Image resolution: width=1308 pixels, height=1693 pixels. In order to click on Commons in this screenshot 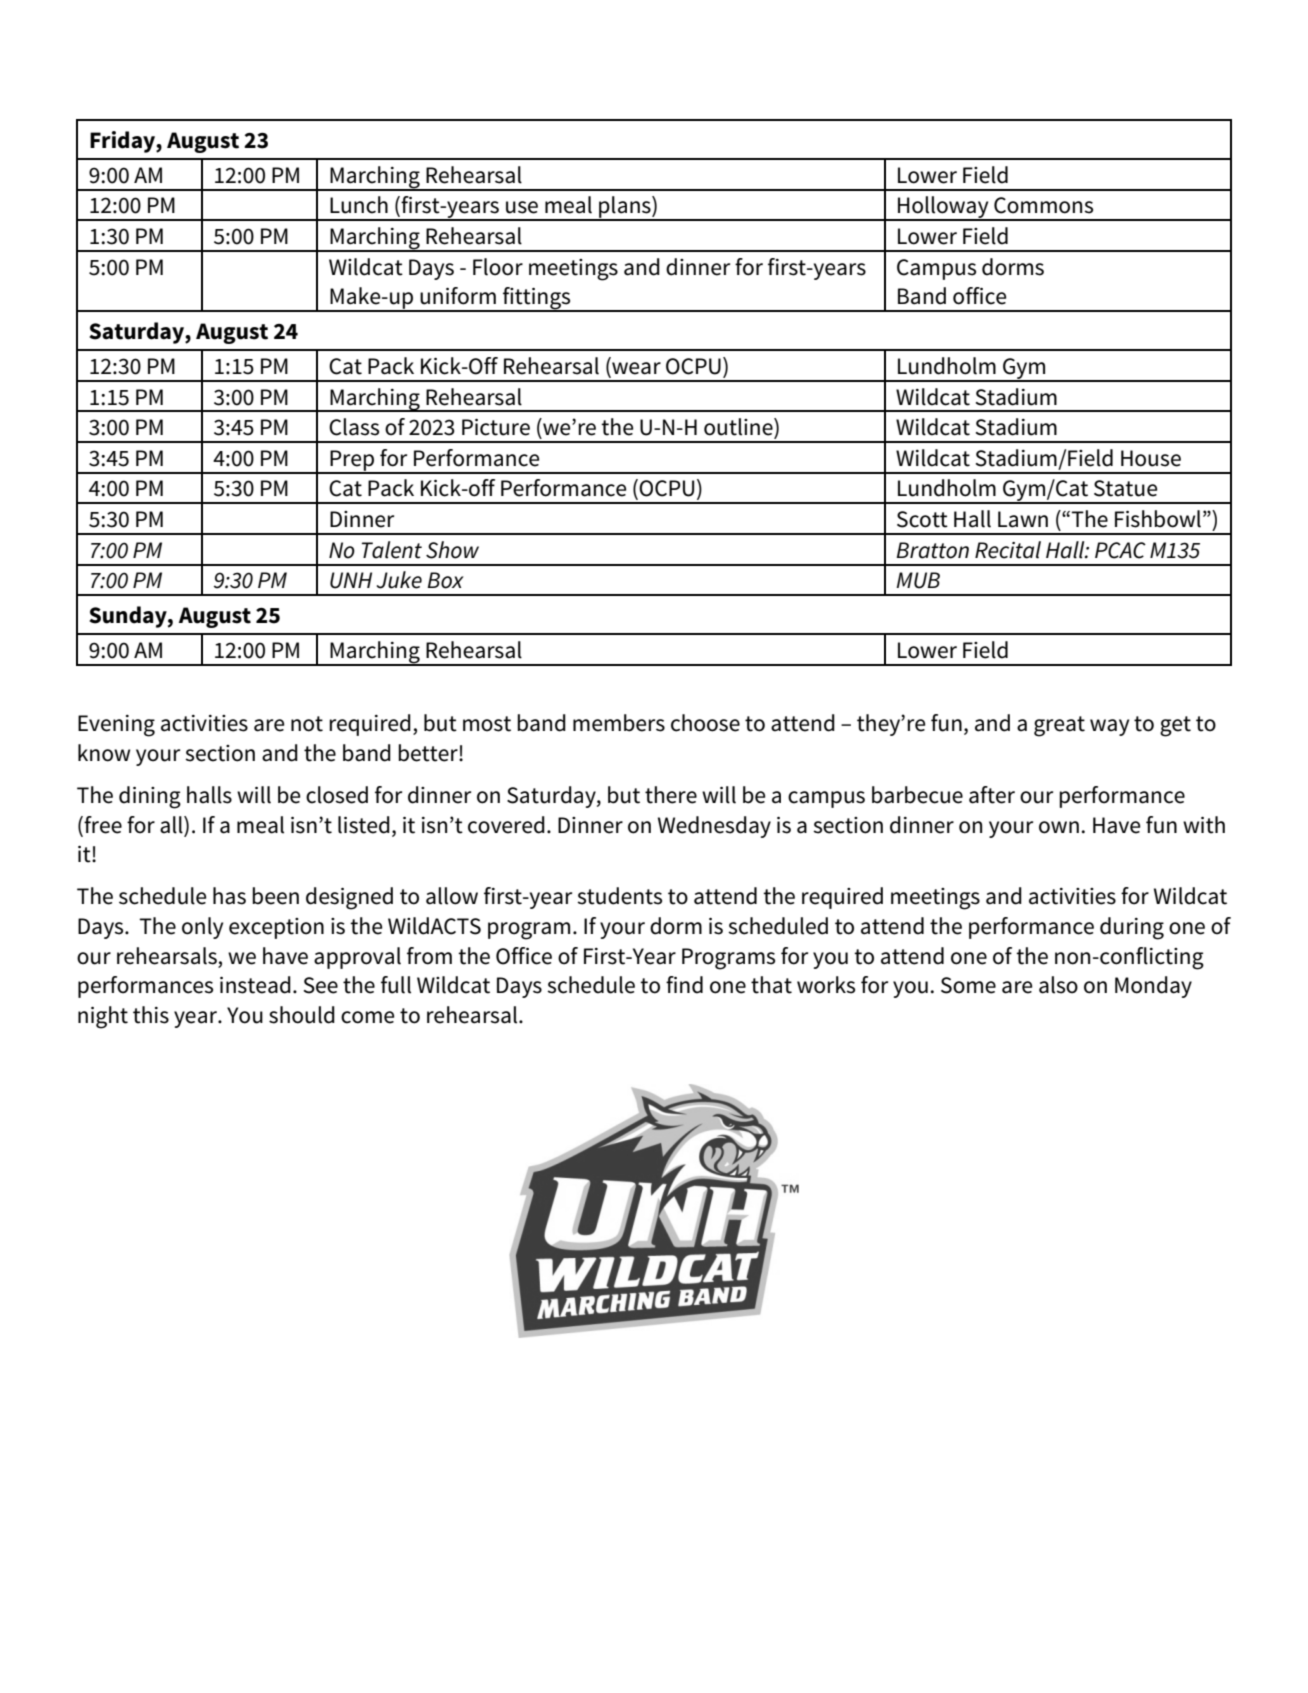, I will do `click(1043, 205)`.
